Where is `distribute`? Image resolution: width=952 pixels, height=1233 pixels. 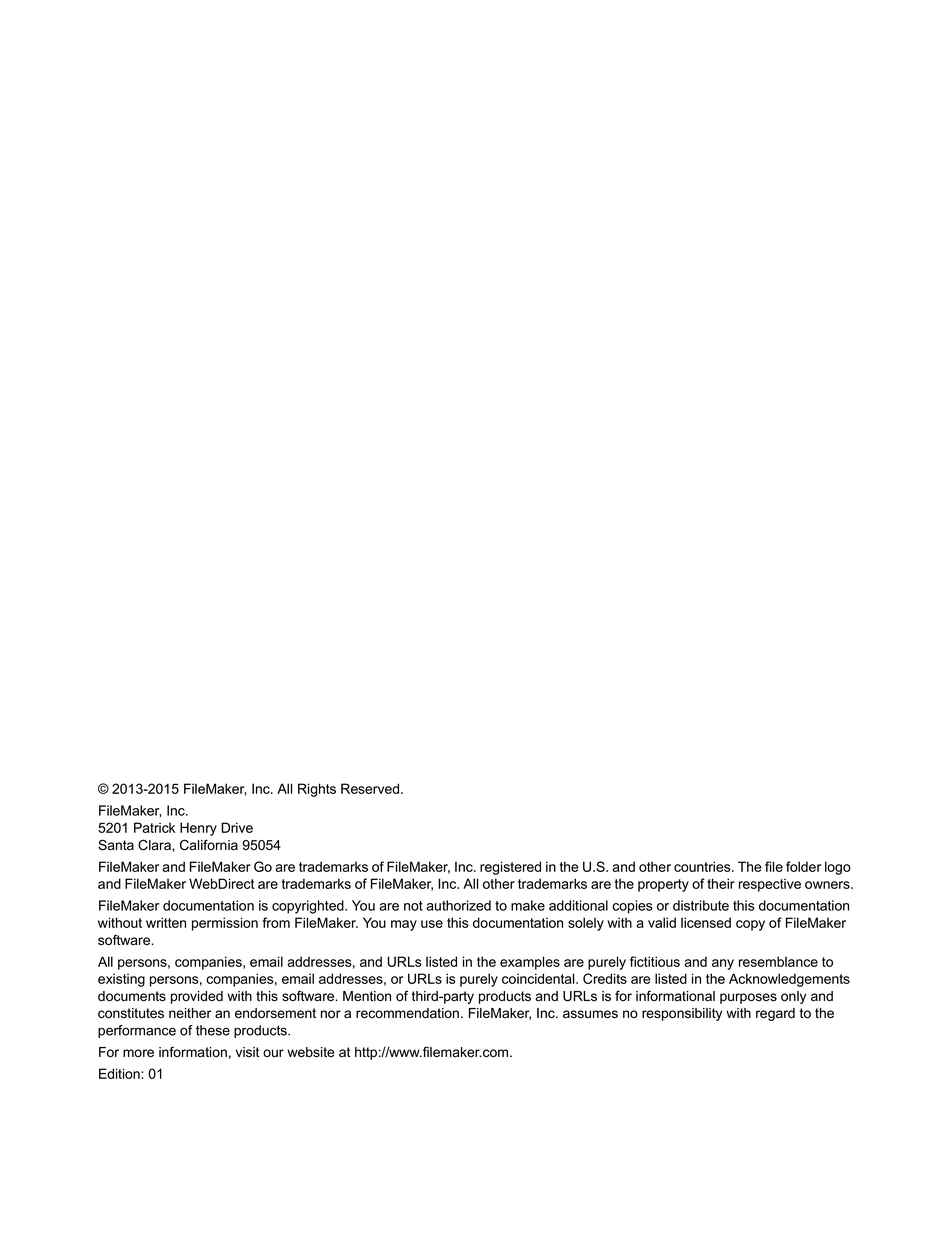 distribute is located at coordinates (701, 905).
